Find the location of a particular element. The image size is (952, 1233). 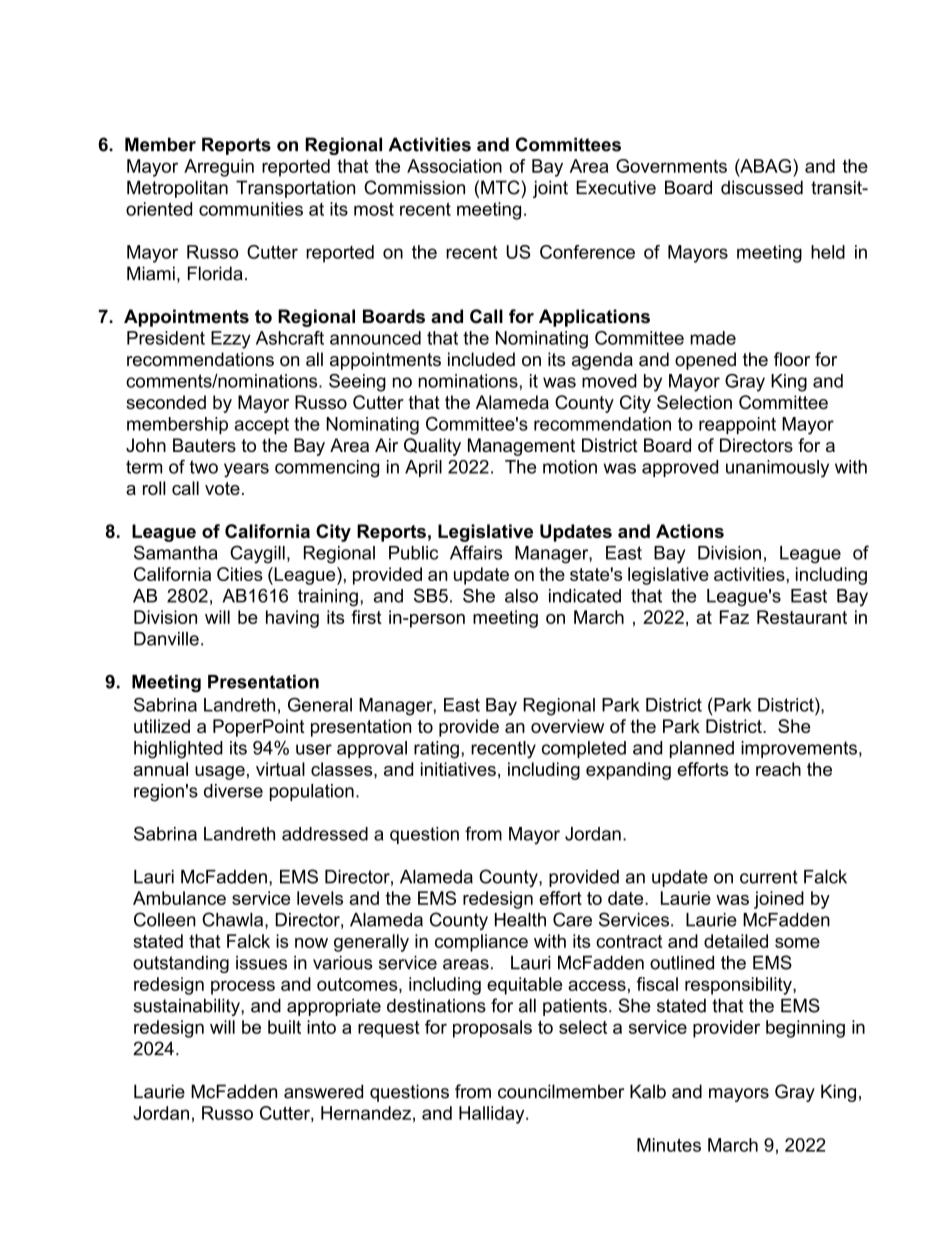

answered is located at coordinates (323, 1091).
